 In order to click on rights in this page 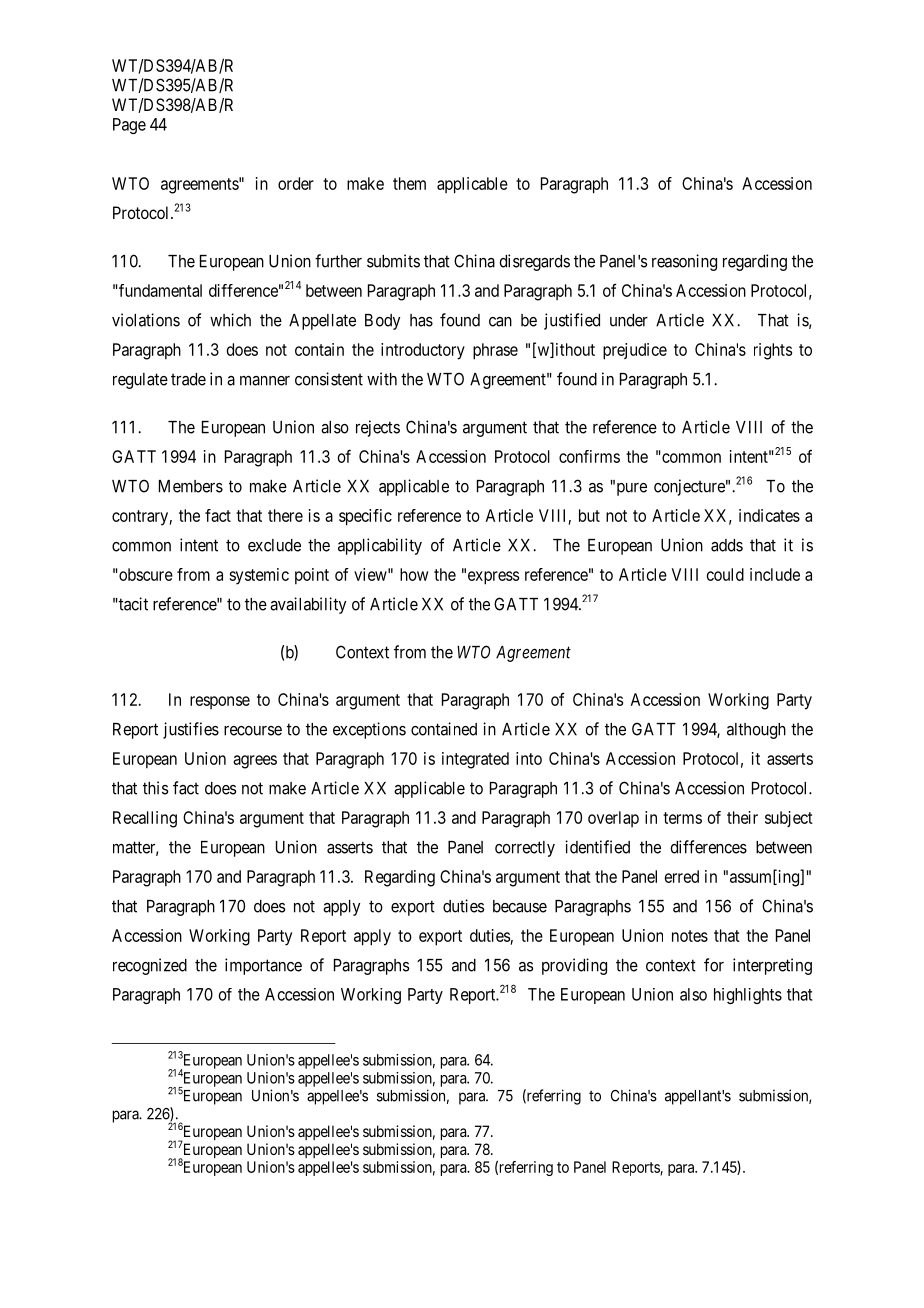, I will do `click(773, 351)`.
